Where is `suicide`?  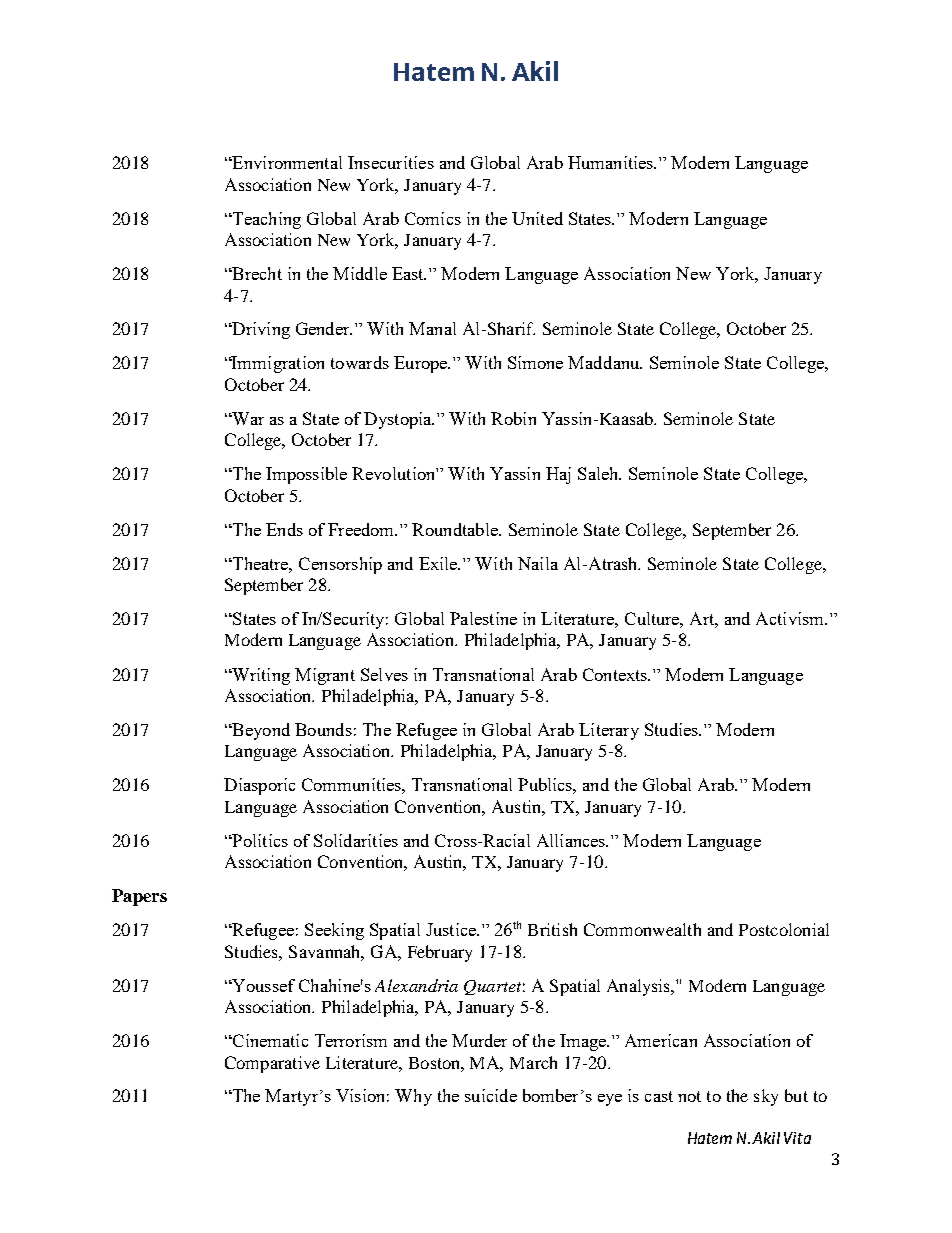
suicide is located at coordinates (491, 1095).
